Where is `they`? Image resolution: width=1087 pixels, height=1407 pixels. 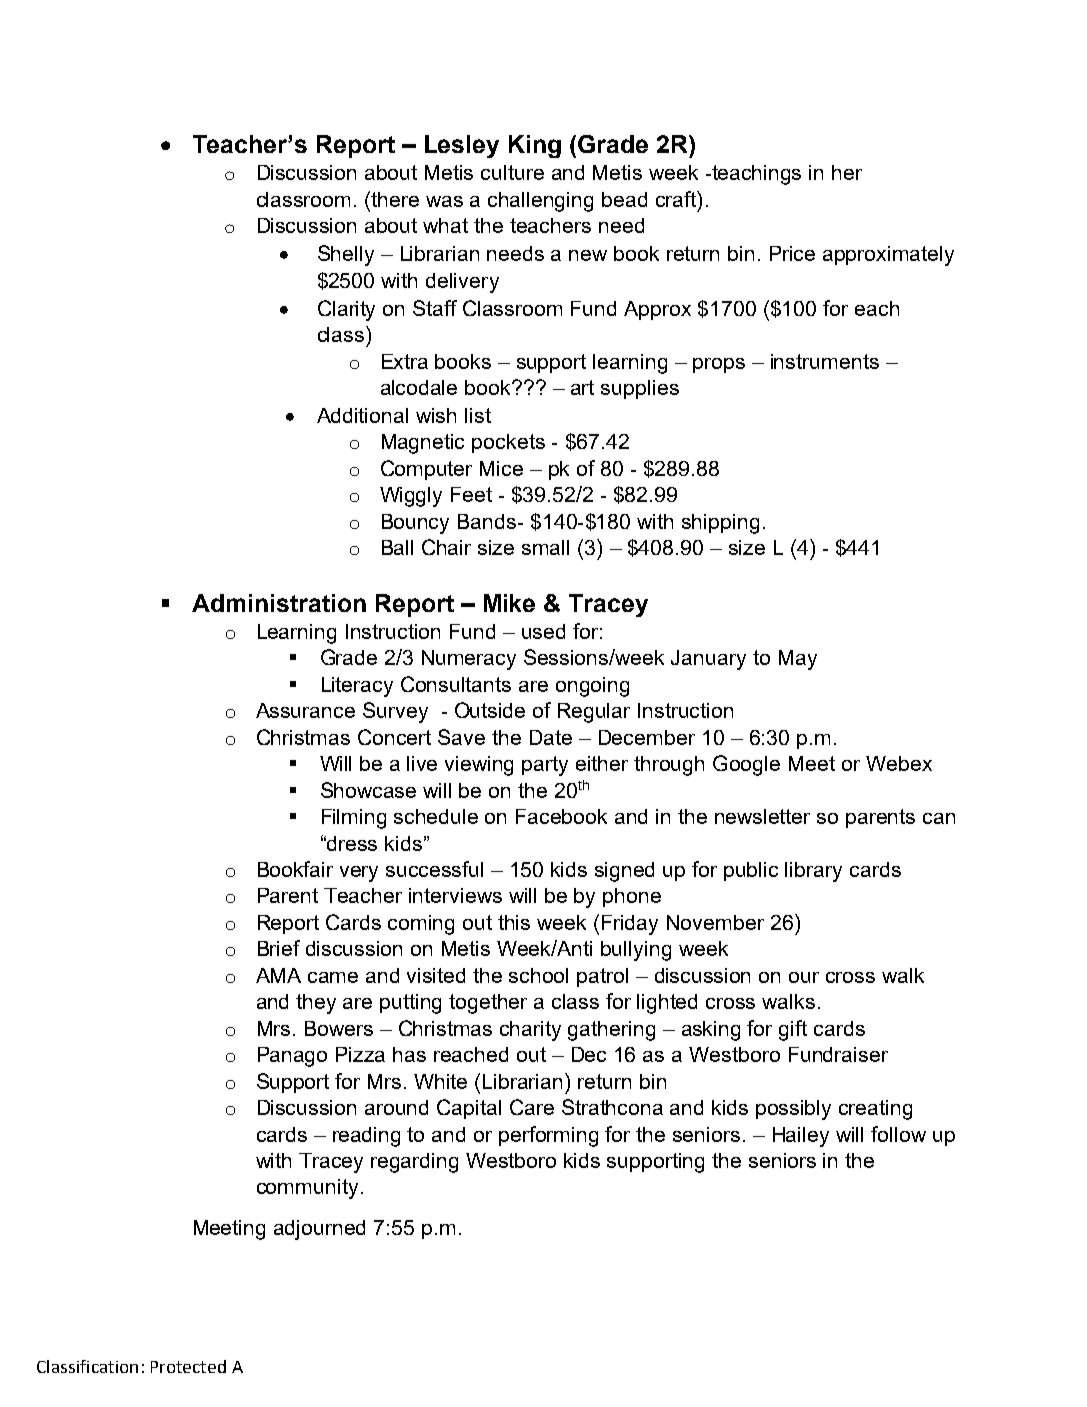 they is located at coordinates (316, 1004).
